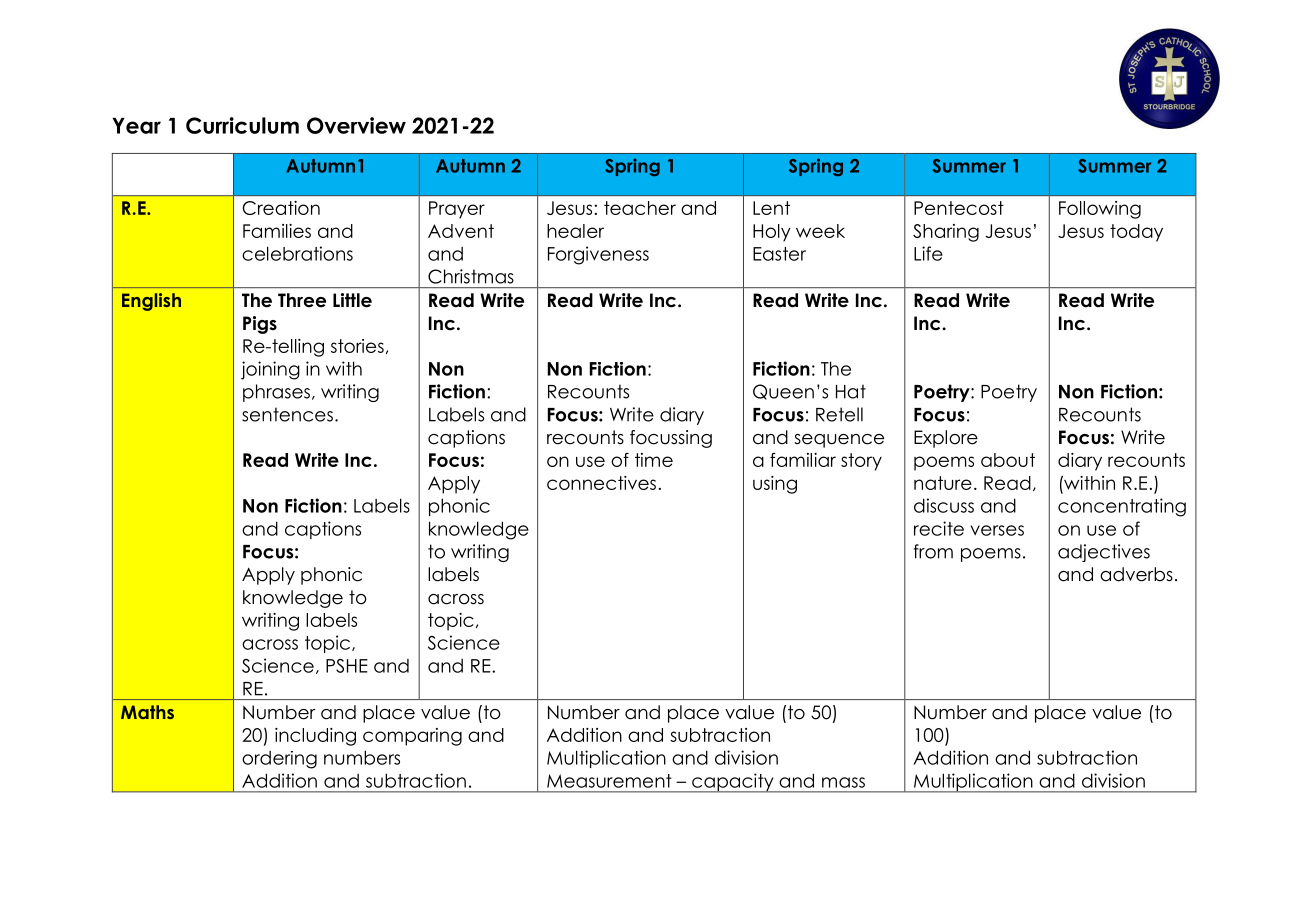 The image size is (1308, 924). Describe the element at coordinates (839, 414) in the image. I see `Retell` at that location.
